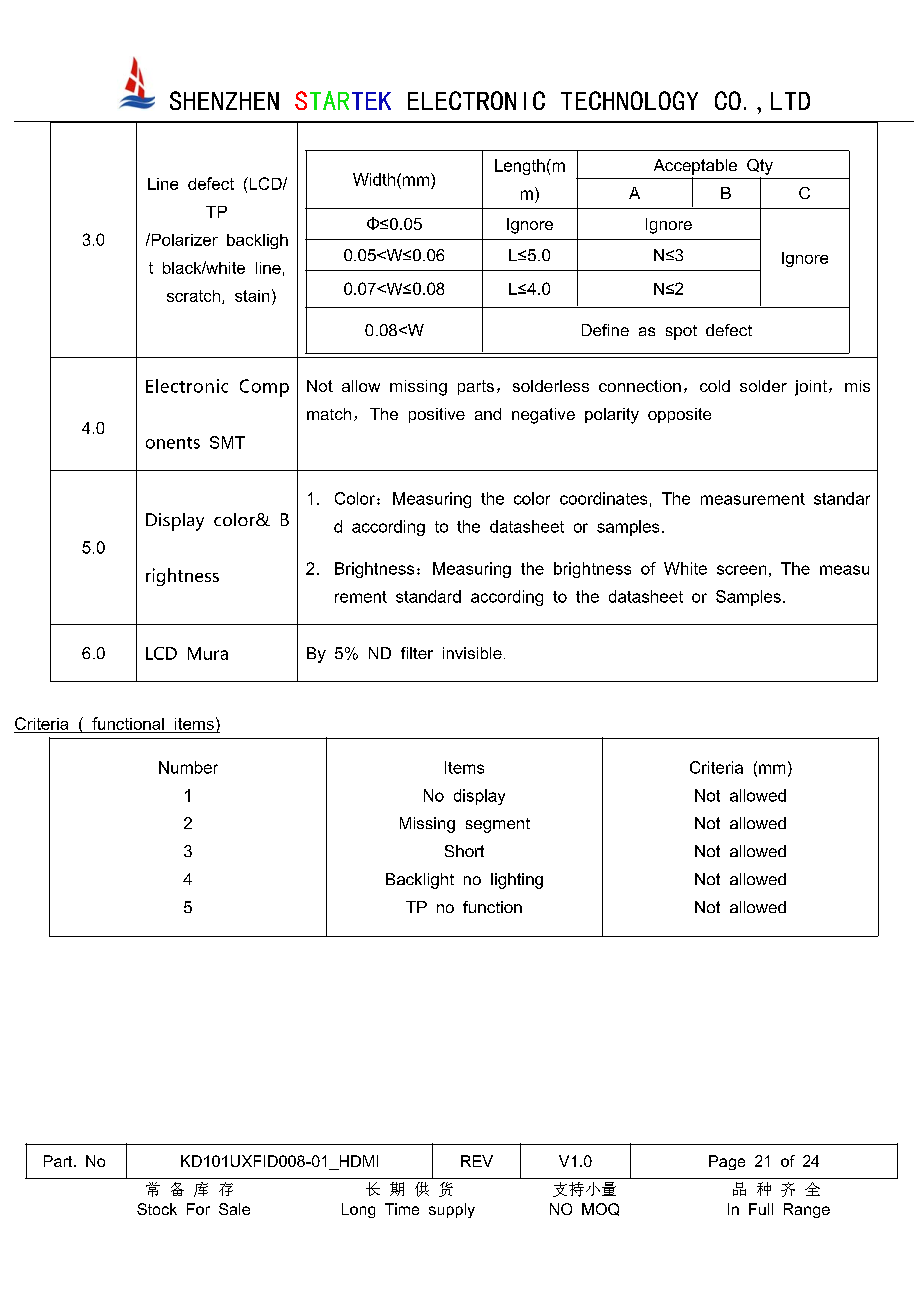  What do you see at coordinates (208, 653) in the screenshot?
I see `Mura` at bounding box center [208, 653].
